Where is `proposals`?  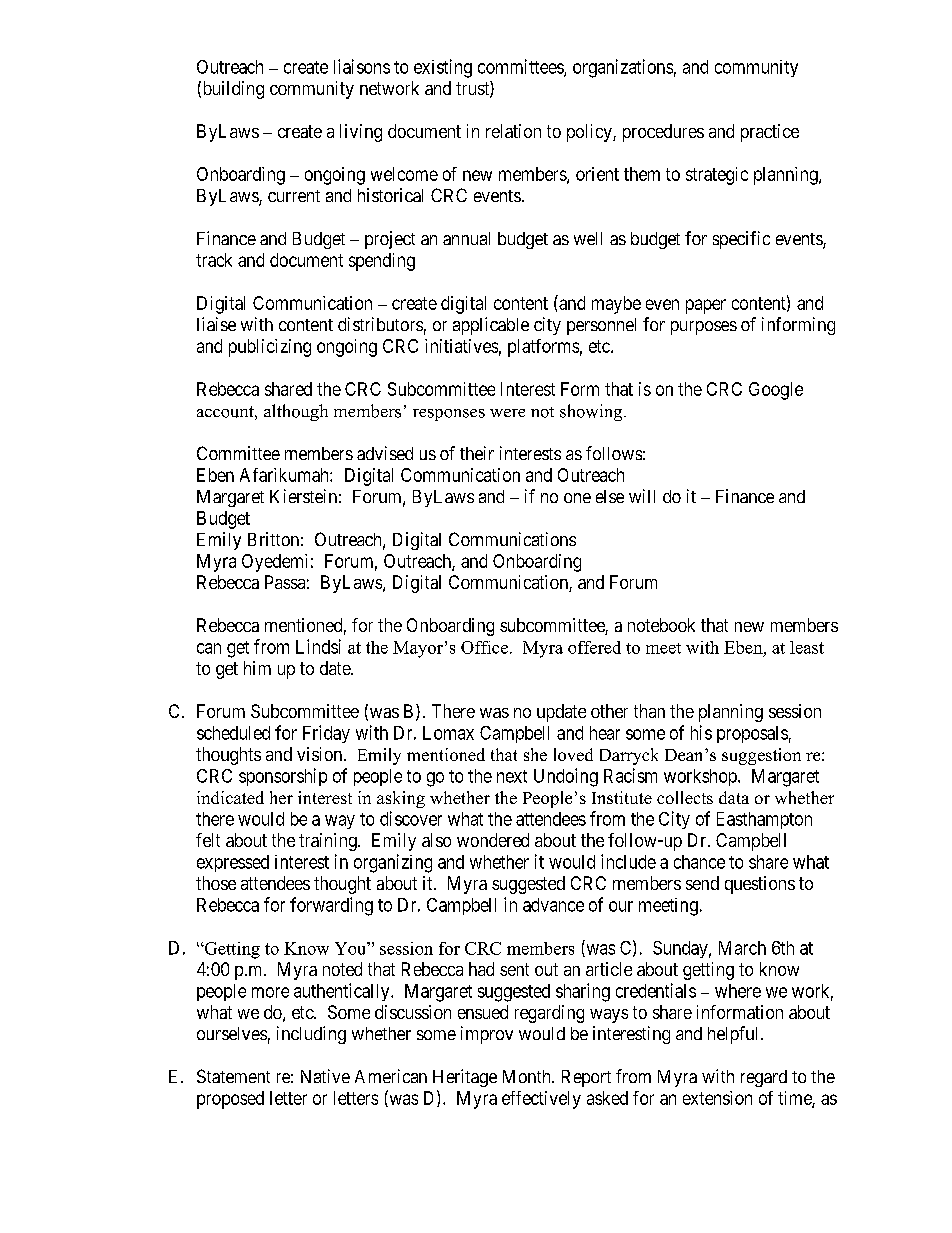 proposals is located at coordinates (752, 734).
